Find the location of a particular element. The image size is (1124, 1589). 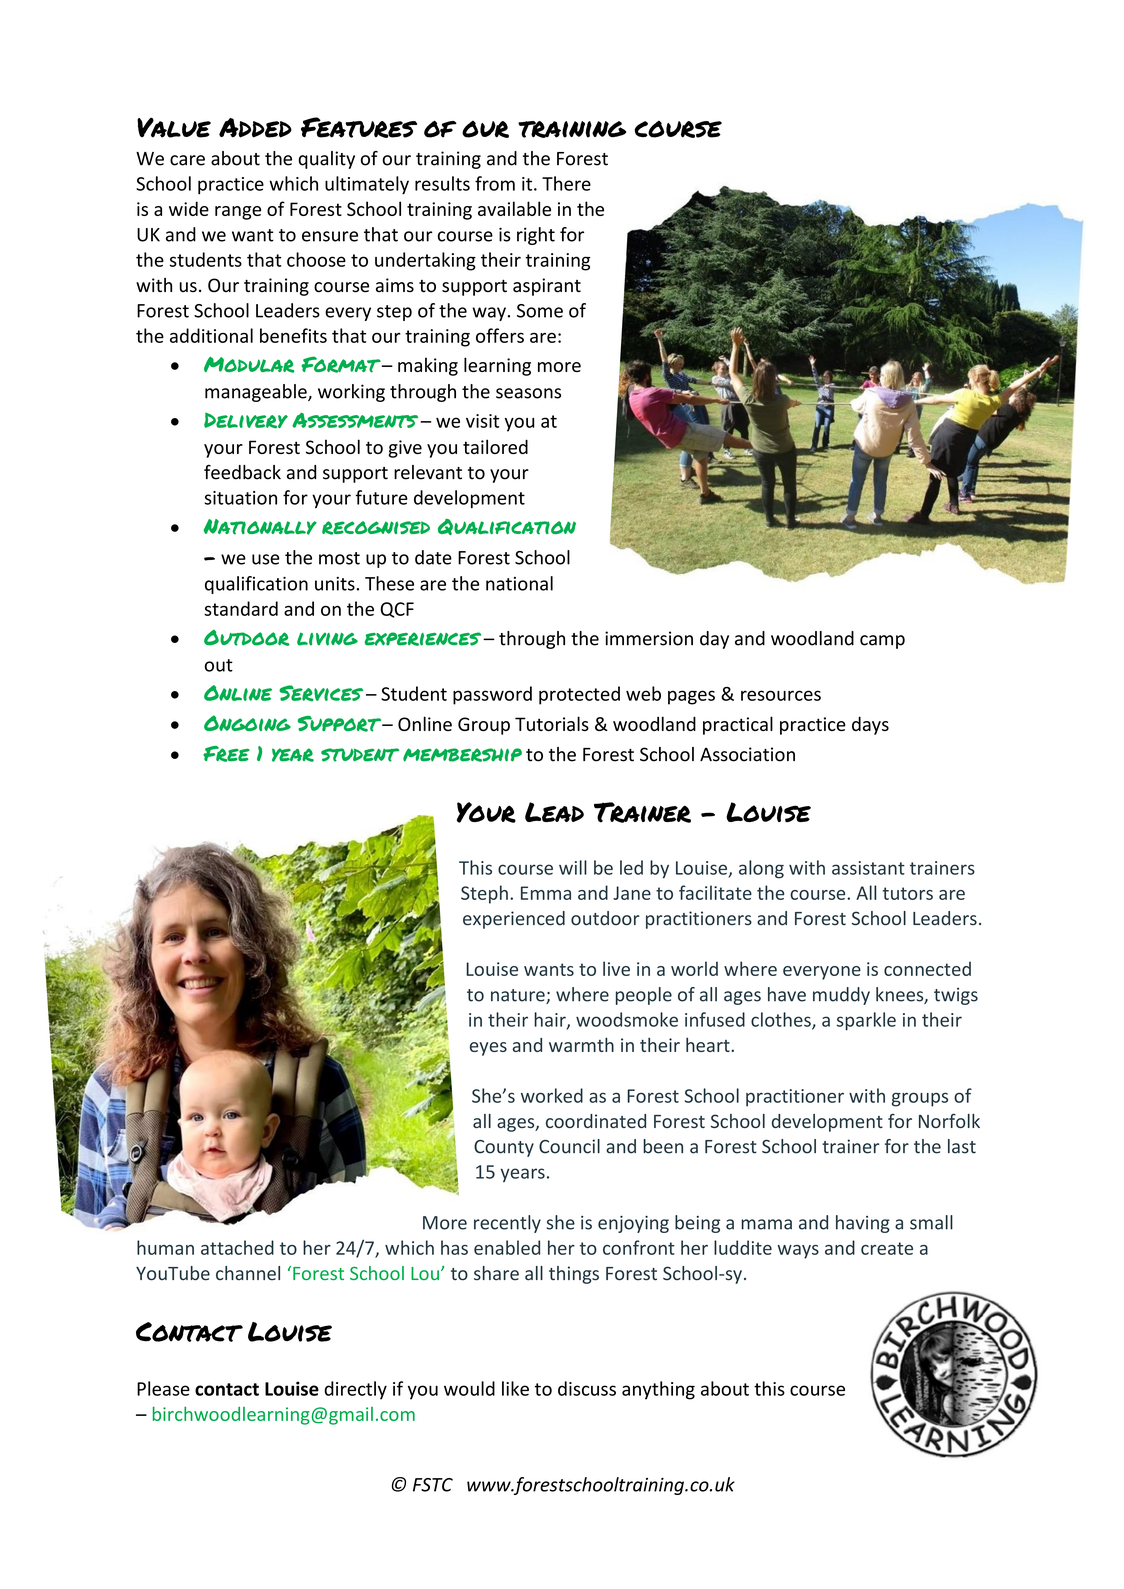

feedback is located at coordinates (242, 472).
